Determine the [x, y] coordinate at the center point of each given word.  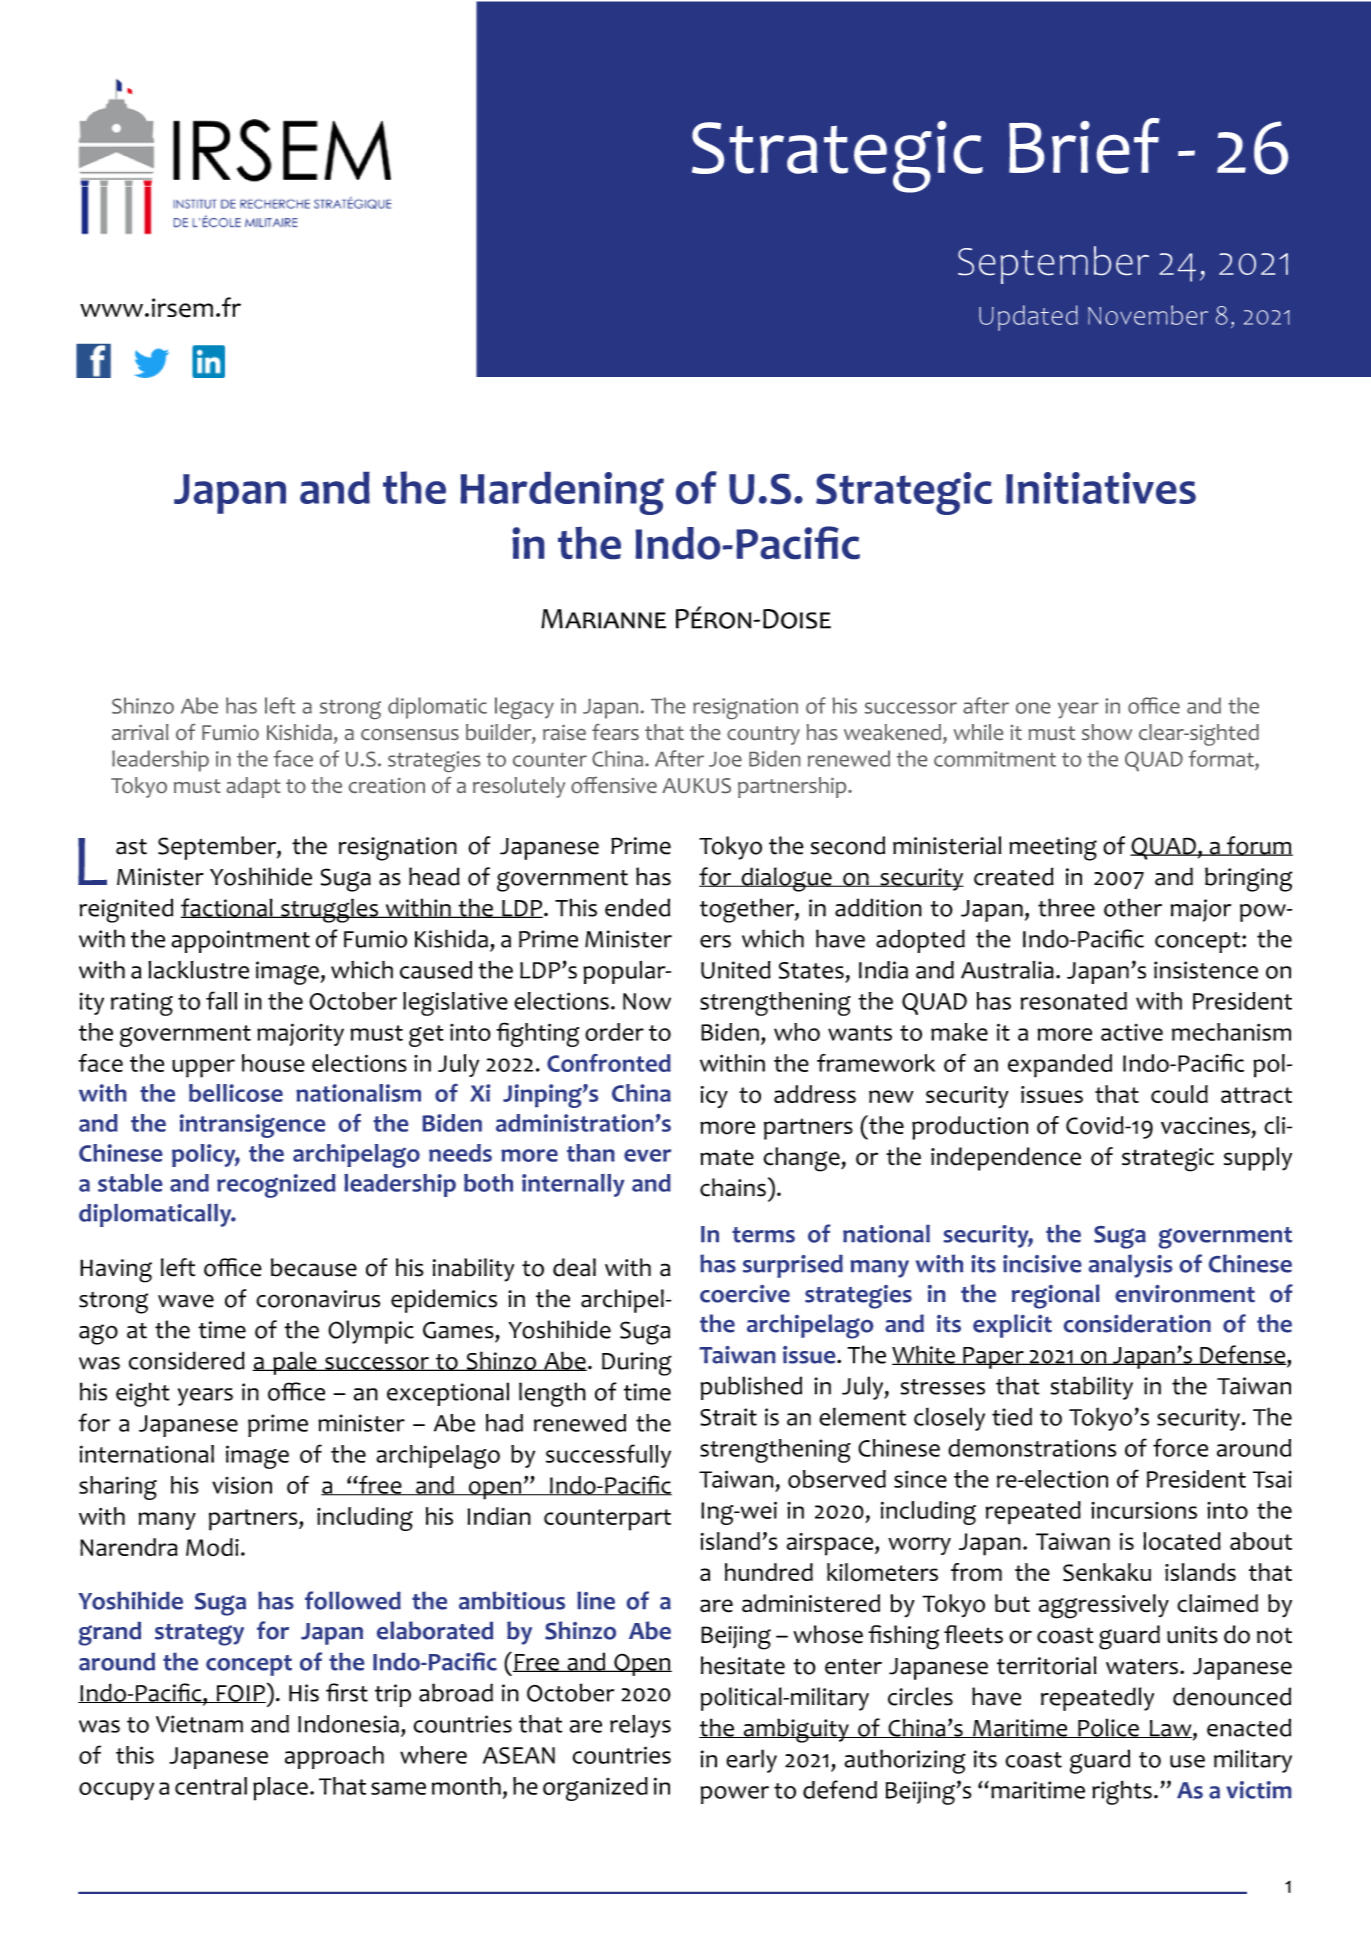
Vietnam [199, 1724]
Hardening [562, 493]
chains [733, 1187]
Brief [1084, 146]
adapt [254, 787]
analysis [1130, 1266]
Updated [1028, 318]
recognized [276, 1186]
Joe [725, 759]
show [1107, 732]
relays [640, 1726]
